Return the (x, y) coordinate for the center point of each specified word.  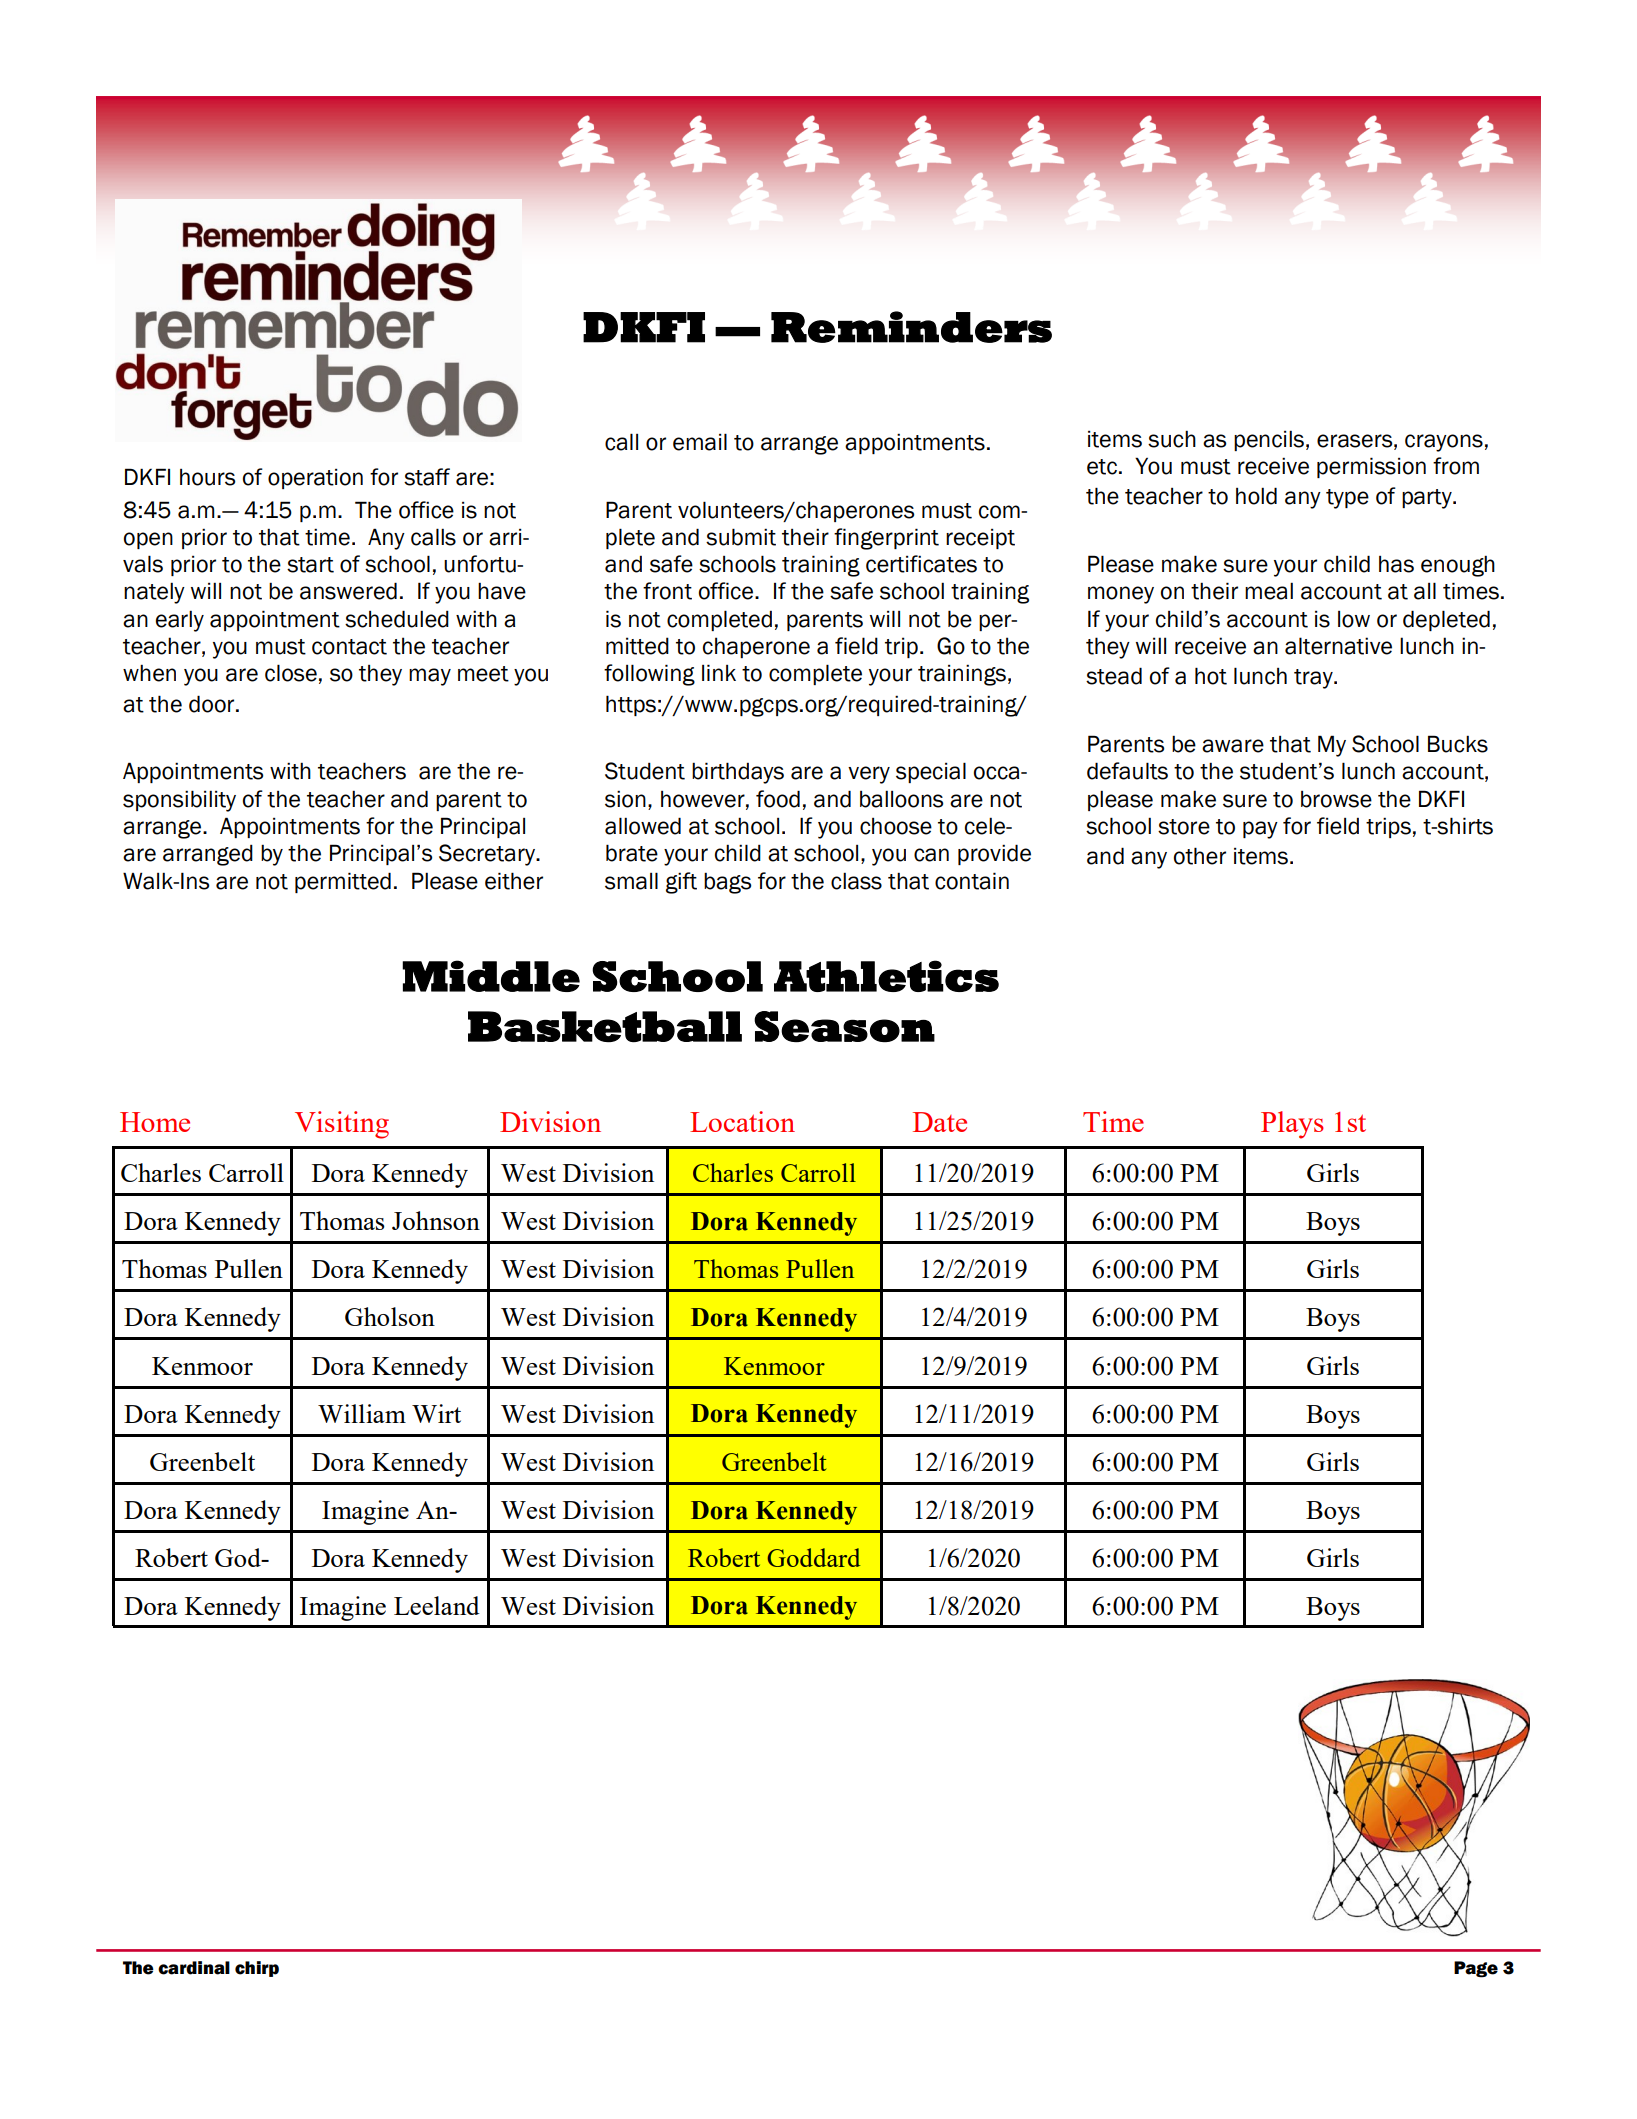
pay (1260, 830)
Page (1476, 1969)
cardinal (194, 1968)
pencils (1269, 440)
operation (315, 479)
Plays (1292, 1125)
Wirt (436, 1413)
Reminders (911, 327)
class (856, 881)
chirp (257, 1969)
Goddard (814, 1557)
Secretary (488, 855)
